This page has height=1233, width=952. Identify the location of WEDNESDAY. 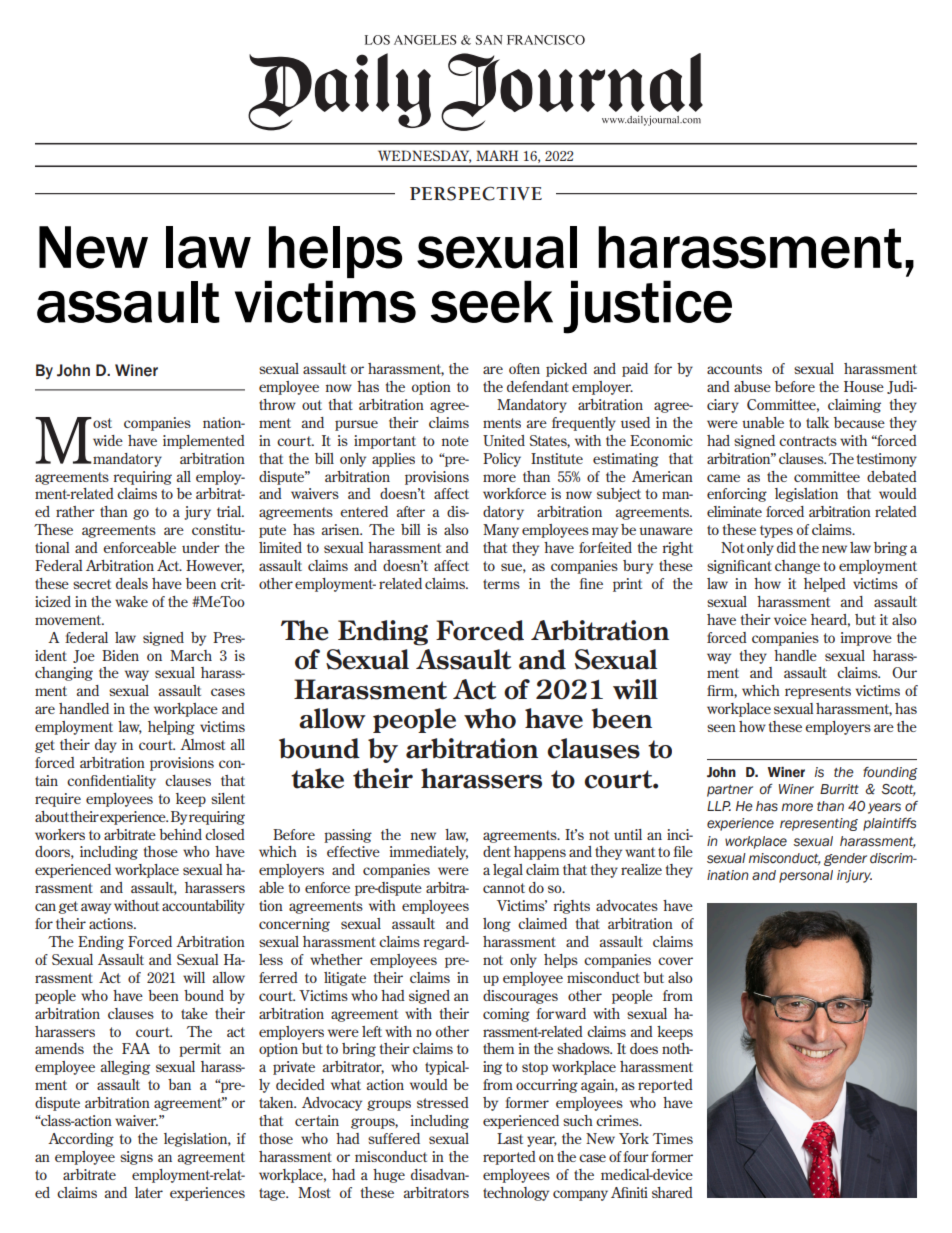
(424, 156).
